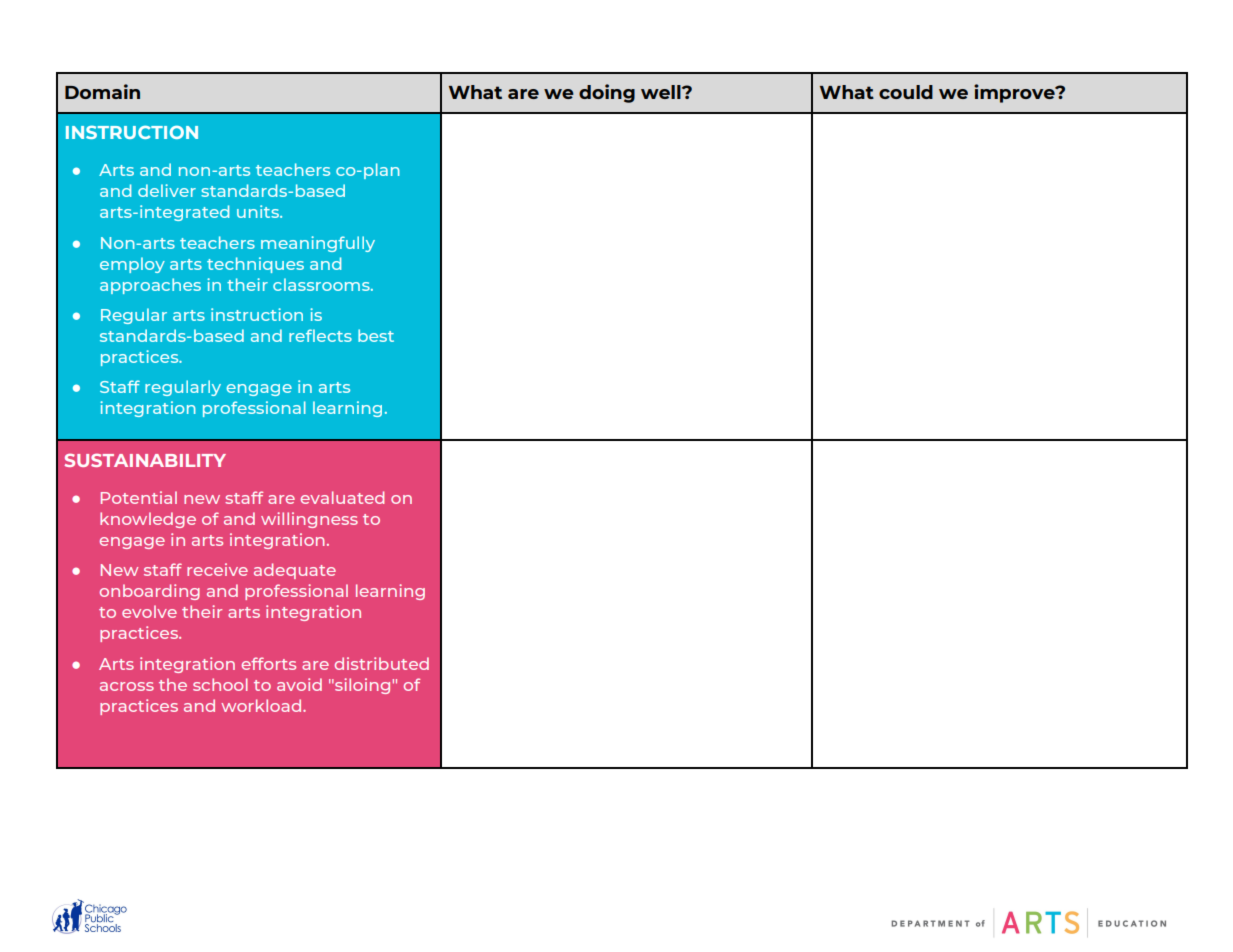  Describe the element at coordinates (145, 460) in the document. I see `SUSTAINABILITY` at that location.
